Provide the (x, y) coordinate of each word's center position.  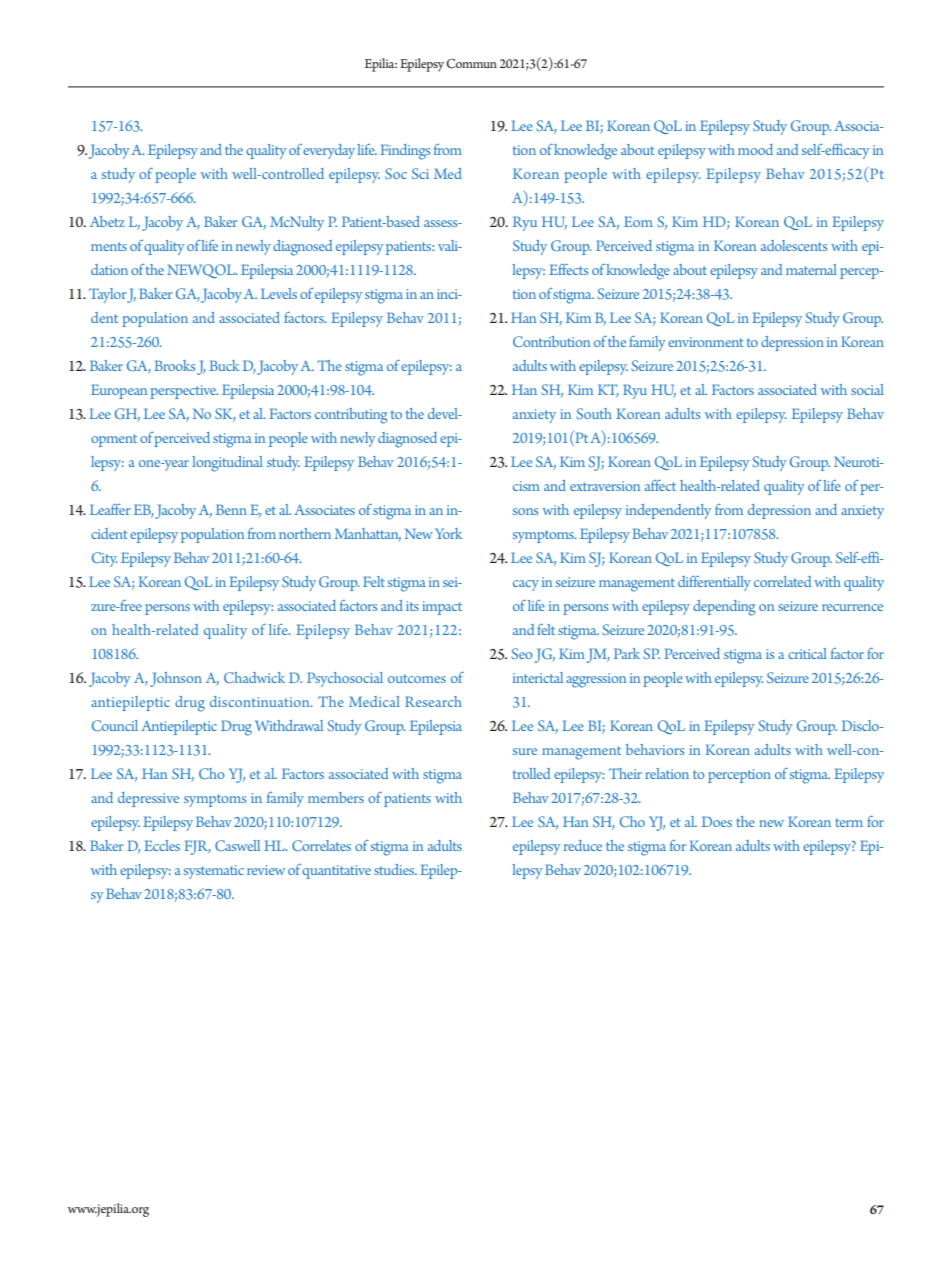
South (594, 413)
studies (395, 869)
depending (724, 608)
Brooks (174, 365)
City (105, 559)
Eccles (162, 845)
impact (442, 608)
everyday (329, 151)
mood (755, 149)
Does (717, 821)
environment (705, 342)
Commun (471, 64)
